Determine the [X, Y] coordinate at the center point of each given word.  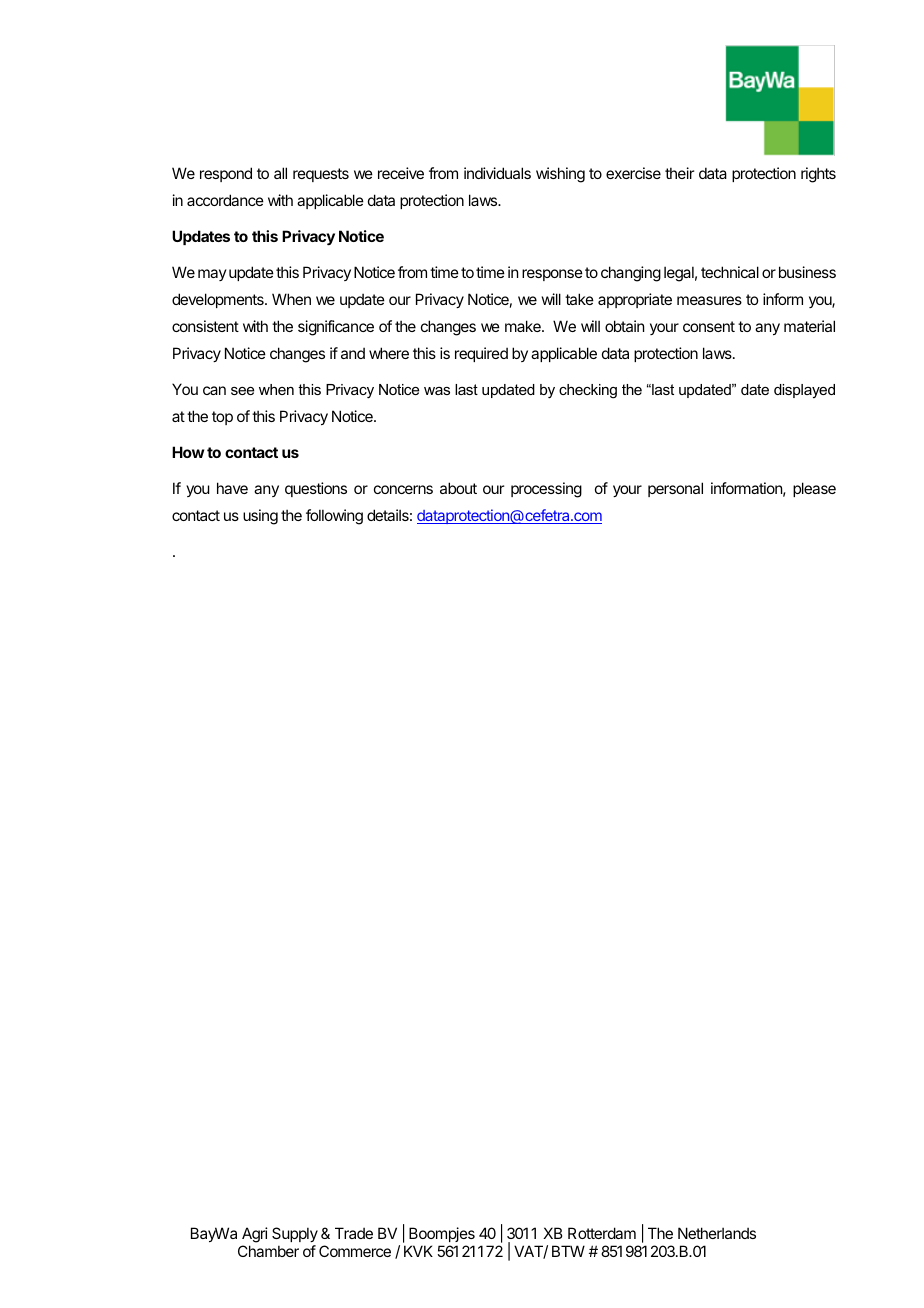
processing [546, 490]
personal [675, 489]
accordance [225, 200]
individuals [497, 173]
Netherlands [717, 1233]
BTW [568, 1251]
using [260, 517]
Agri [255, 1236]
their [679, 173]
